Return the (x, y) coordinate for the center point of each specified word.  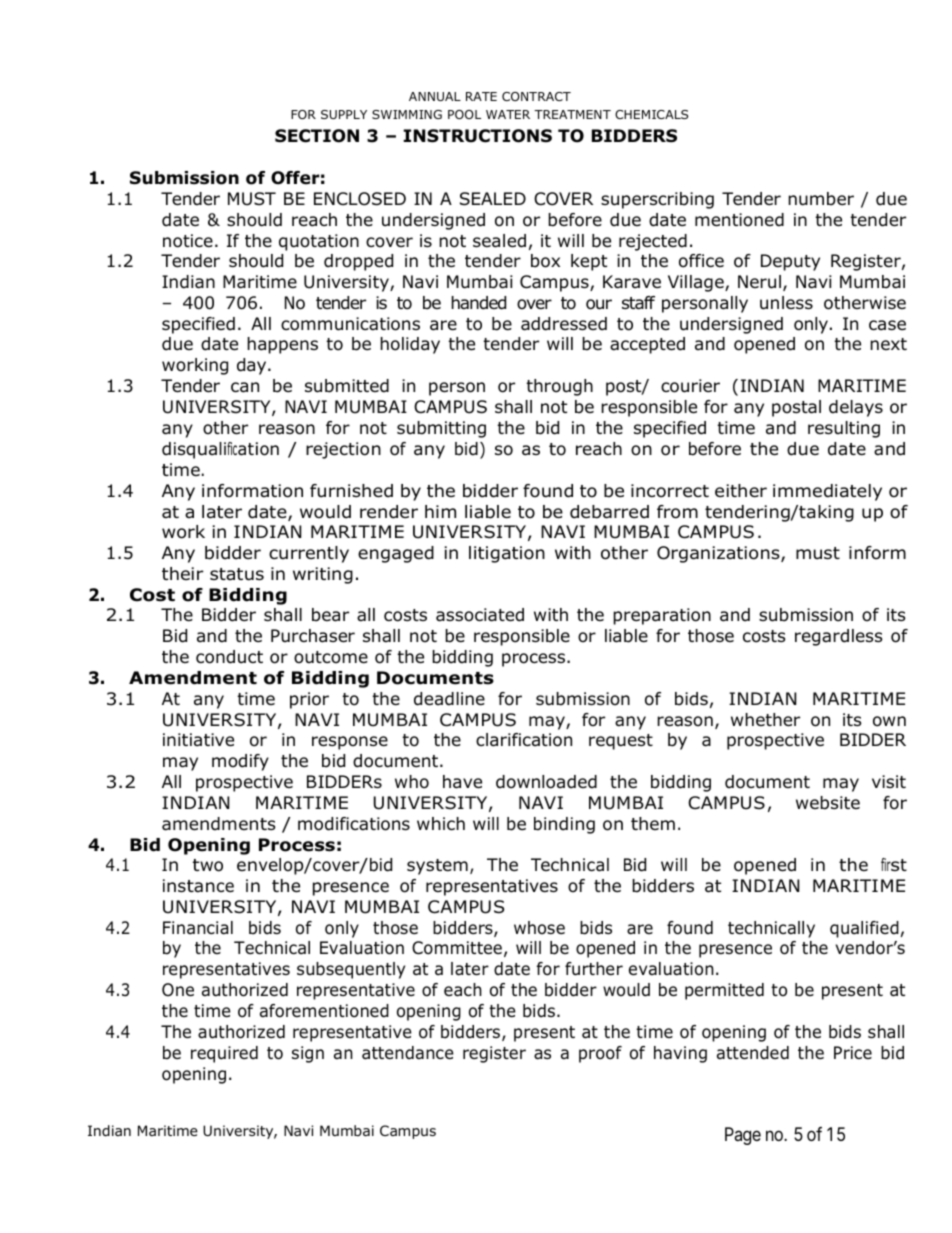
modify (240, 762)
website (828, 803)
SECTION (317, 136)
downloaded (546, 782)
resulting (844, 429)
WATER (508, 114)
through (559, 387)
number (821, 199)
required (224, 1054)
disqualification (220, 450)
